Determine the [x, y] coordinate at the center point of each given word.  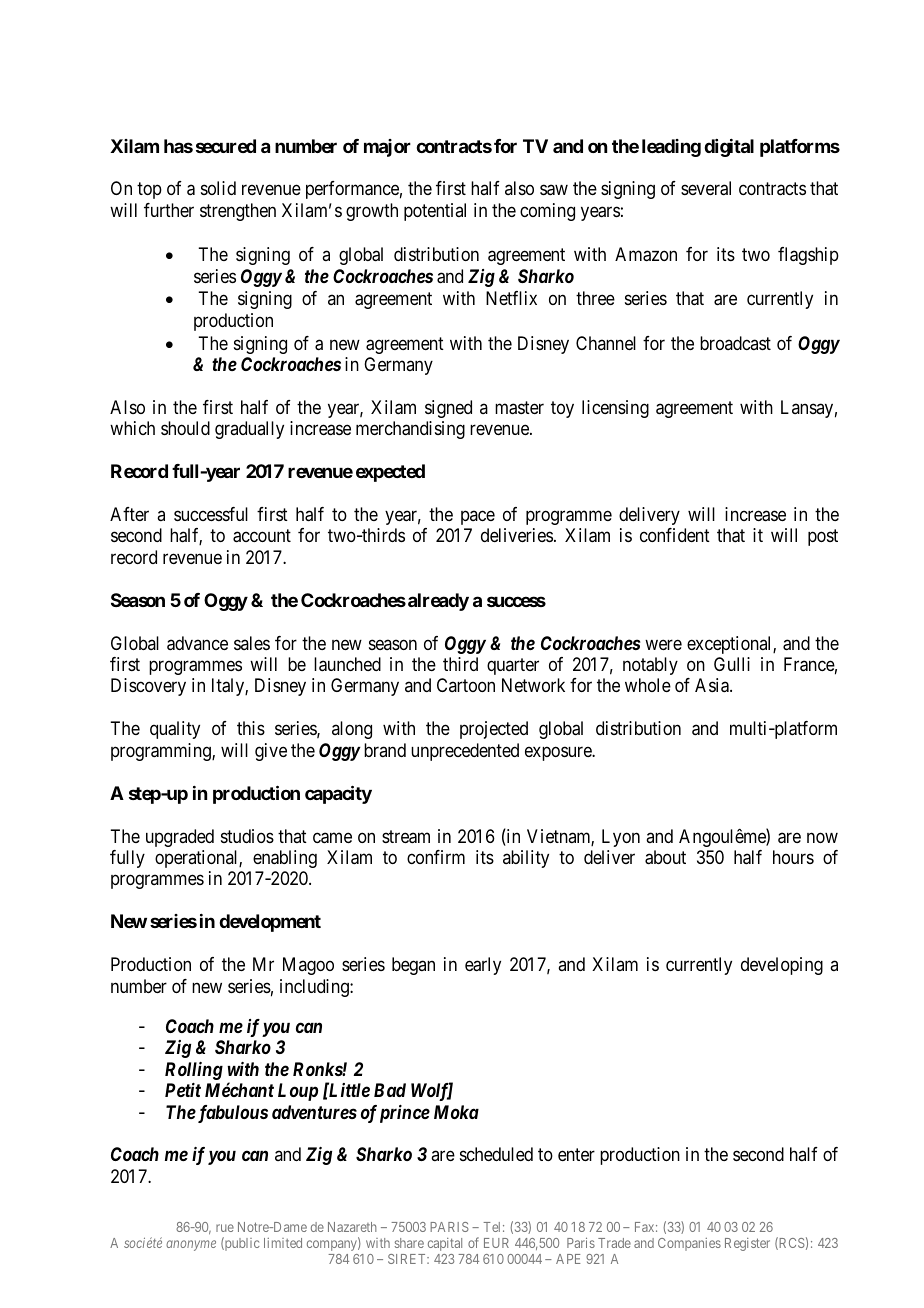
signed [448, 409]
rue [225, 1228]
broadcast [735, 343]
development [270, 923]
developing [782, 966]
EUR [496, 1243]
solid [218, 188]
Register [747, 1244]
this [251, 728]
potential [435, 212]
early [483, 966]
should [185, 428]
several [706, 188]
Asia [713, 685]
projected [494, 730]
